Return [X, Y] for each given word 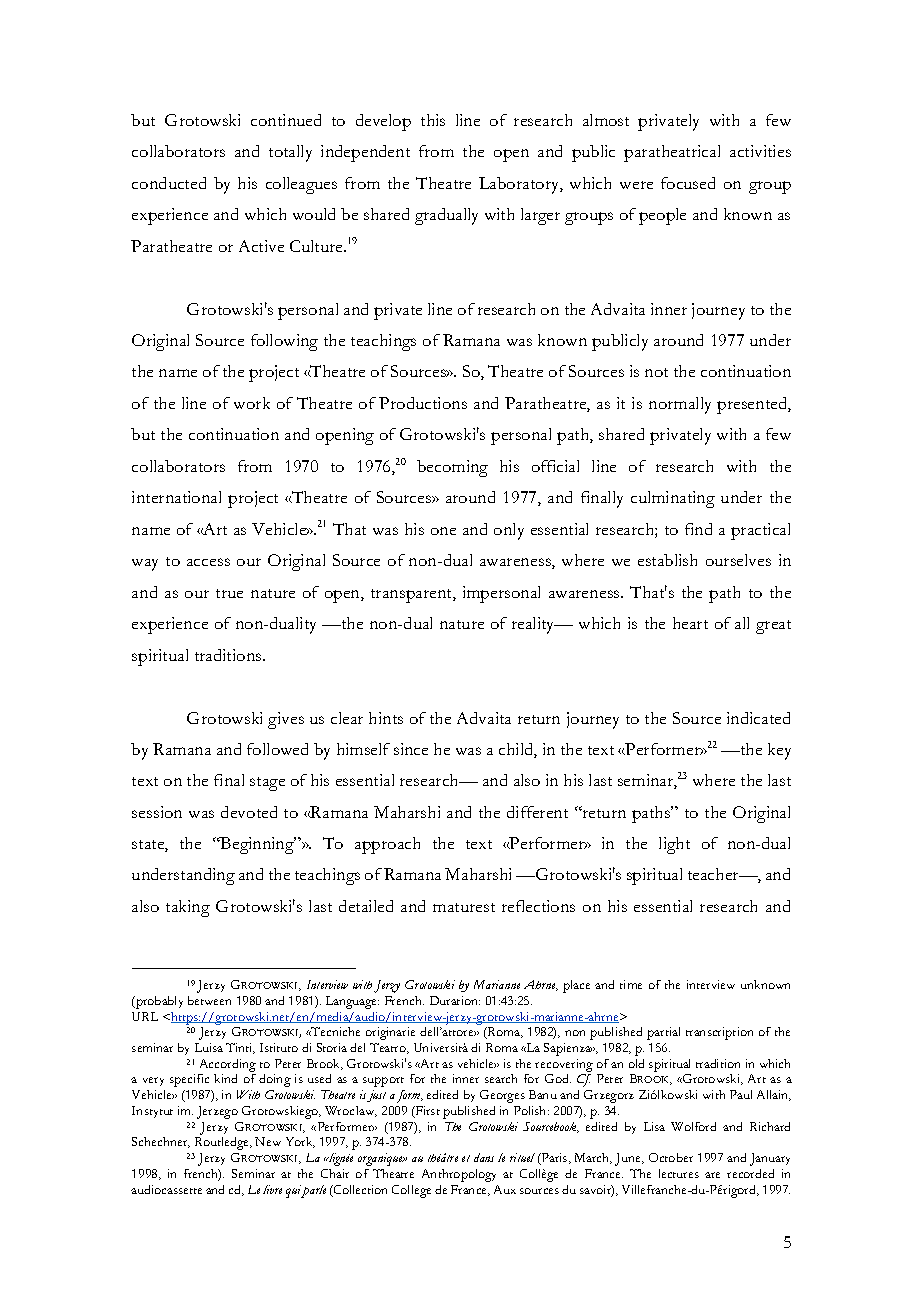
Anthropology [459, 1175]
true [229, 593]
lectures [679, 1173]
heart [690, 623]
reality [534, 625]
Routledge [223, 1143]
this [433, 120]
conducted [169, 183]
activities [760, 151]
